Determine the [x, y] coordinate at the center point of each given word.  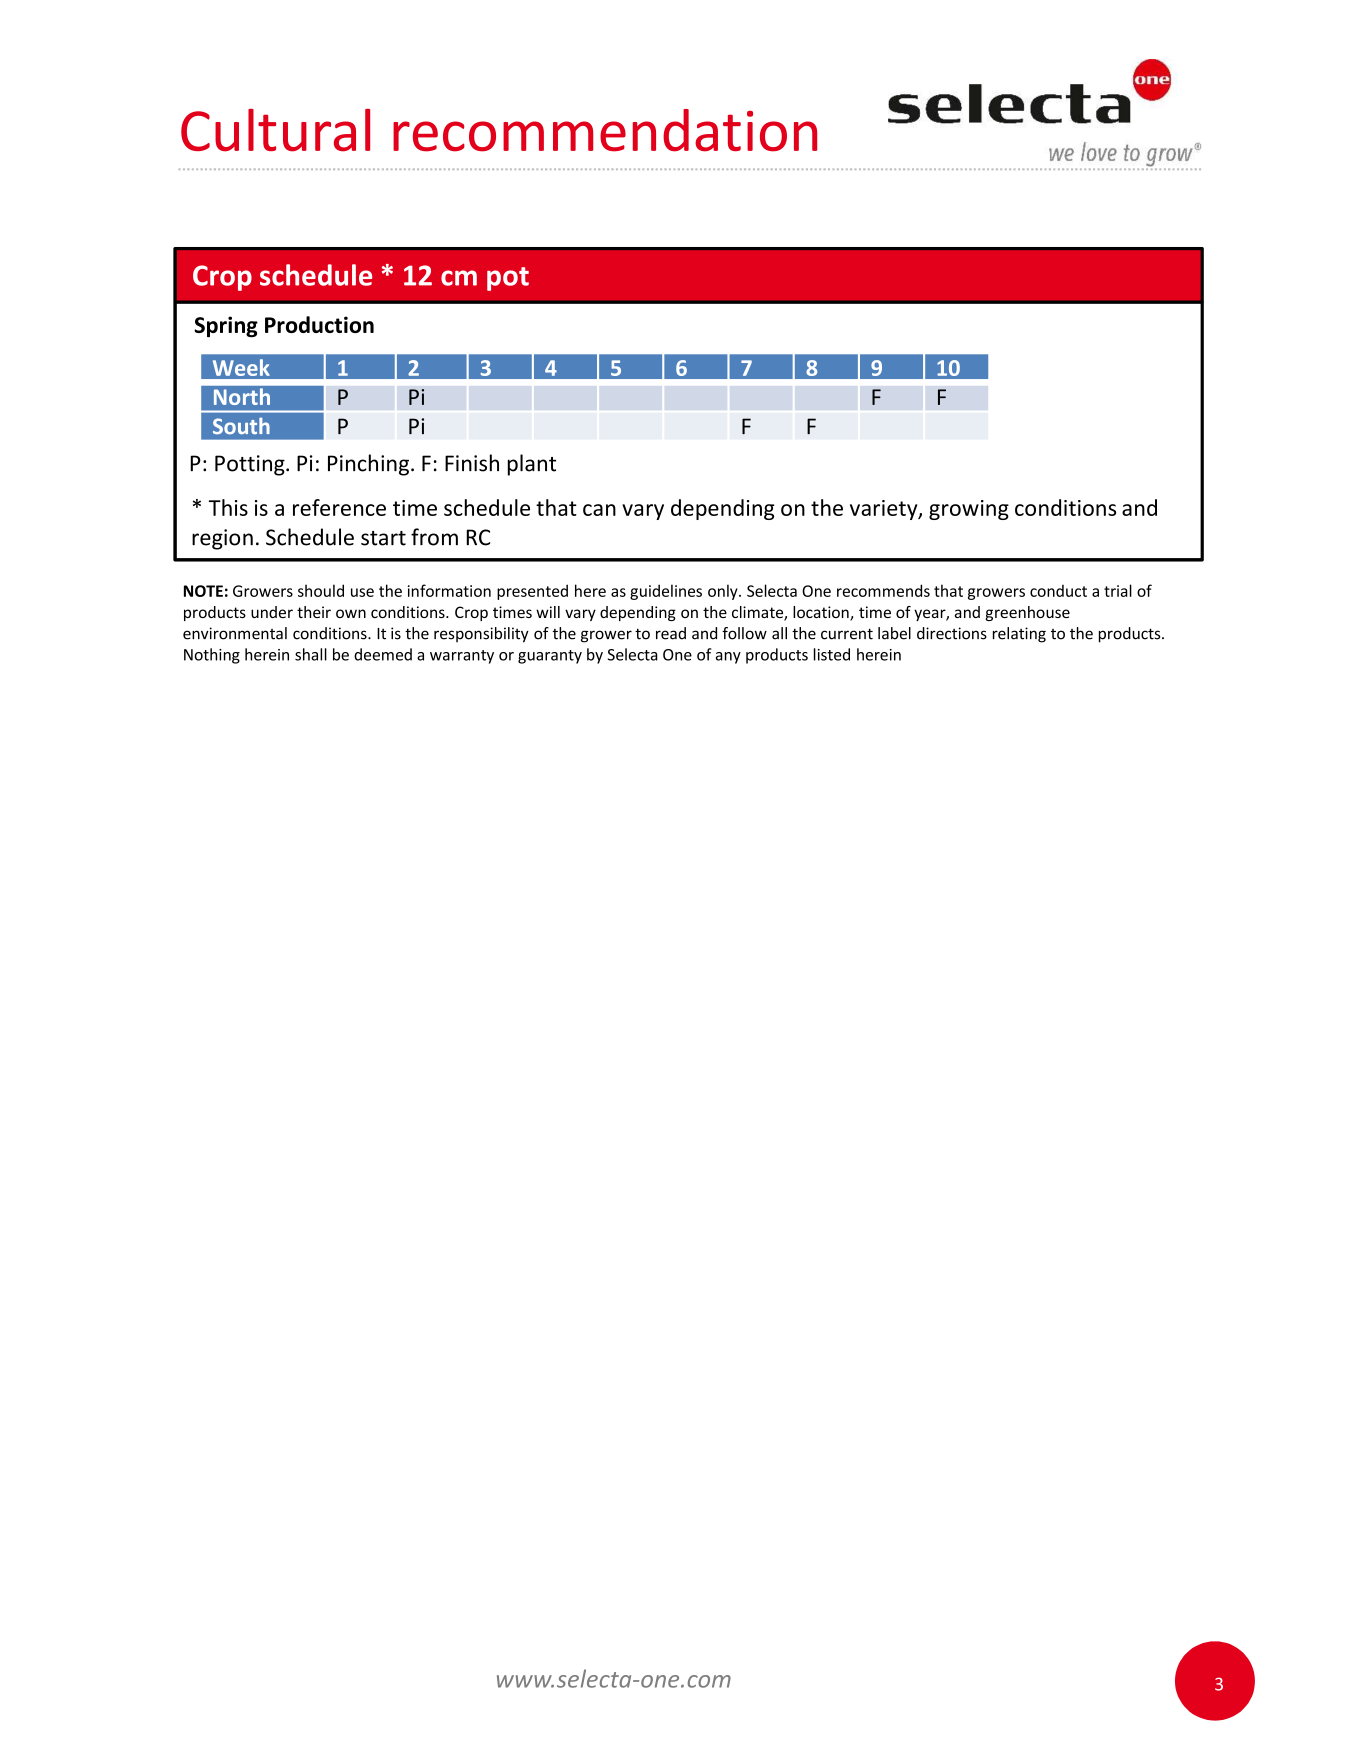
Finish [472, 463]
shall [311, 654]
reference [339, 507]
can [599, 510]
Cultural [275, 130]
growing [969, 510]
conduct [1058, 590]
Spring [226, 327]
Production [319, 324]
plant [532, 465]
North [242, 397]
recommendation [605, 130]
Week [241, 367]
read [671, 633]
